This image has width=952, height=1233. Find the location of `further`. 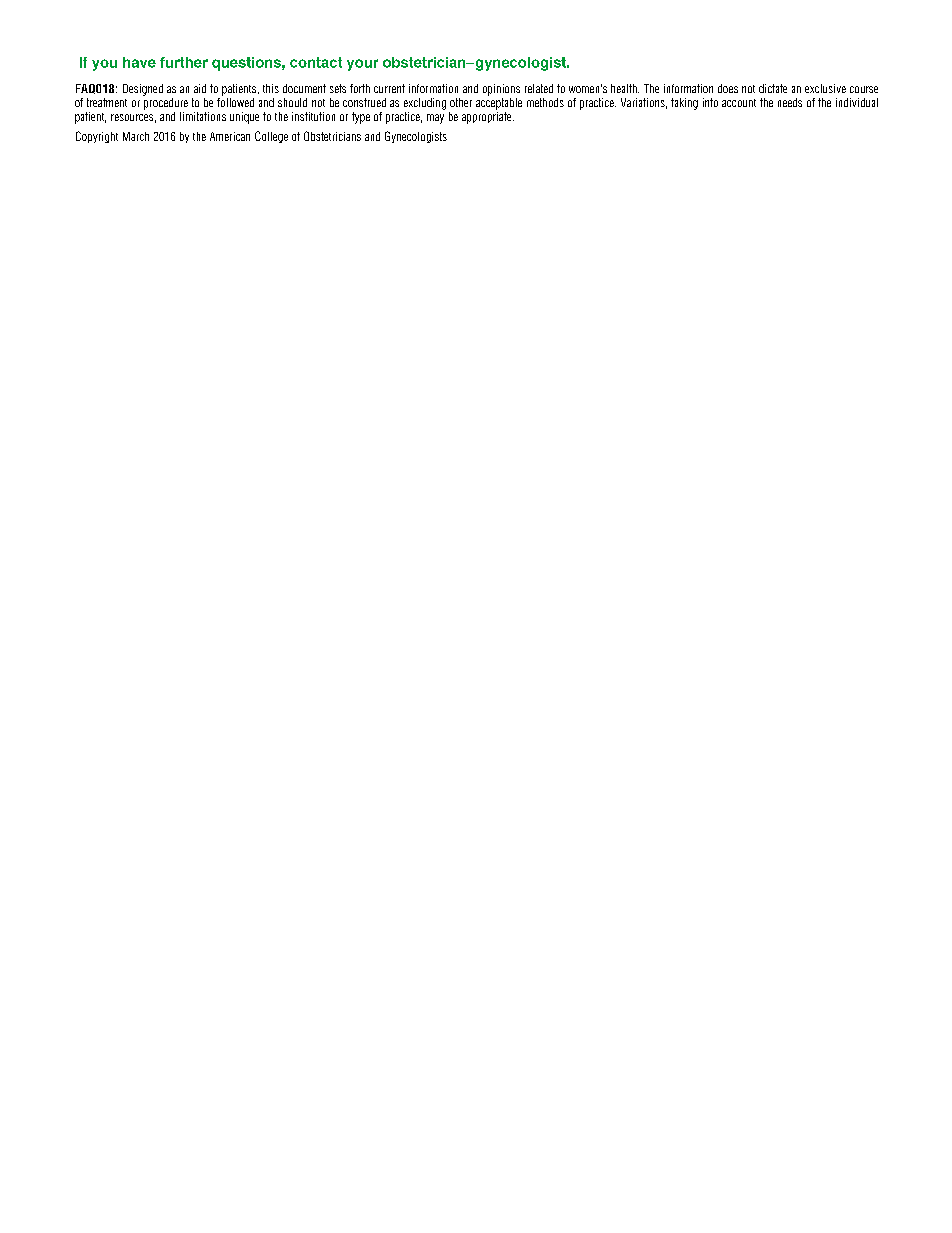

further is located at coordinates (184, 62).
